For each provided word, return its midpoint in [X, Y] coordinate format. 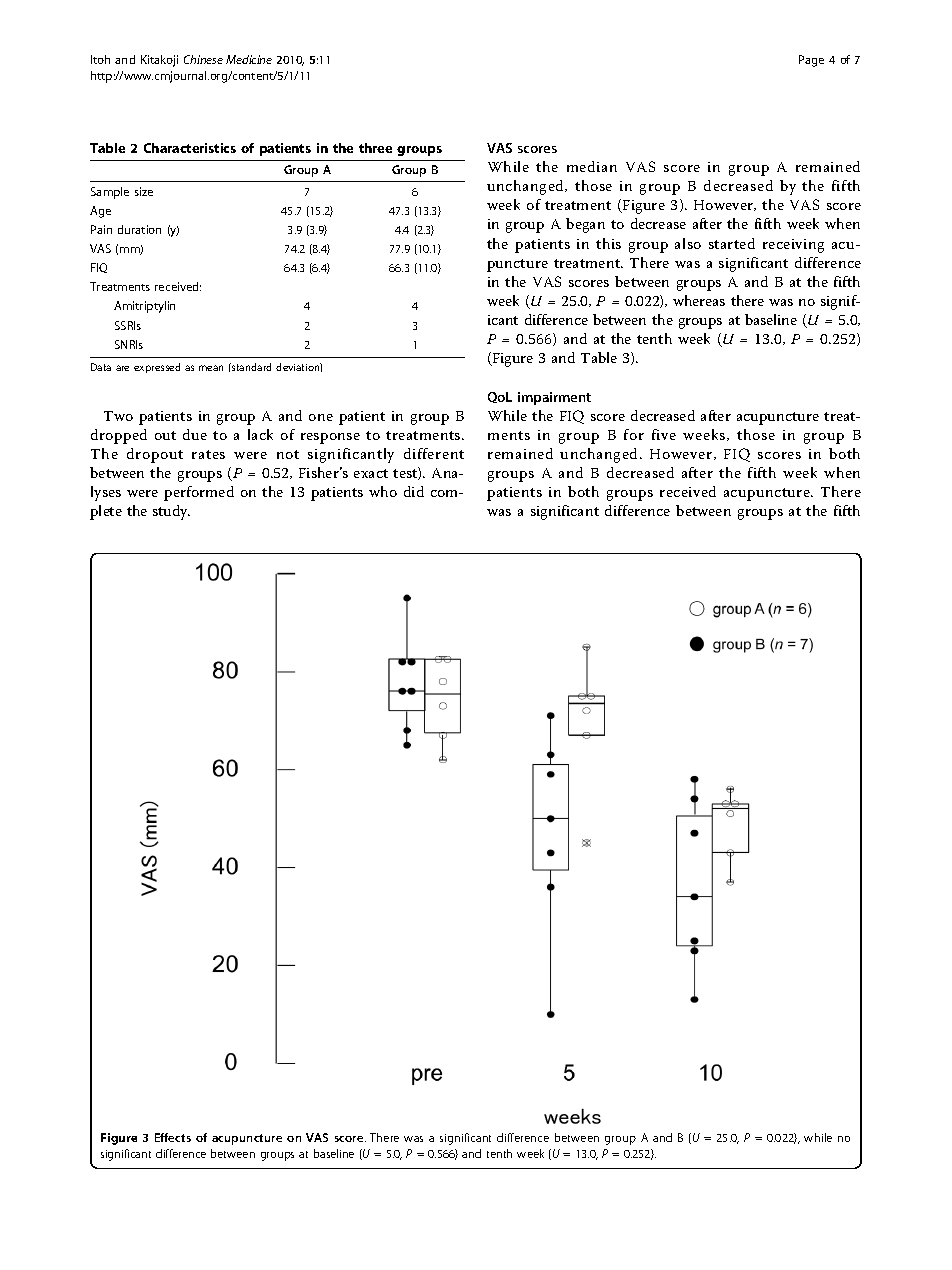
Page [811, 61]
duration [139, 229]
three [375, 148]
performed [199, 493]
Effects [173, 1137]
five [664, 434]
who [383, 491]
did [414, 491]
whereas [699, 300]
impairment [554, 398]
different [434, 453]
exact [371, 473]
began [585, 225]
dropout [155, 455]
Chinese [203, 59]
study [171, 512]
